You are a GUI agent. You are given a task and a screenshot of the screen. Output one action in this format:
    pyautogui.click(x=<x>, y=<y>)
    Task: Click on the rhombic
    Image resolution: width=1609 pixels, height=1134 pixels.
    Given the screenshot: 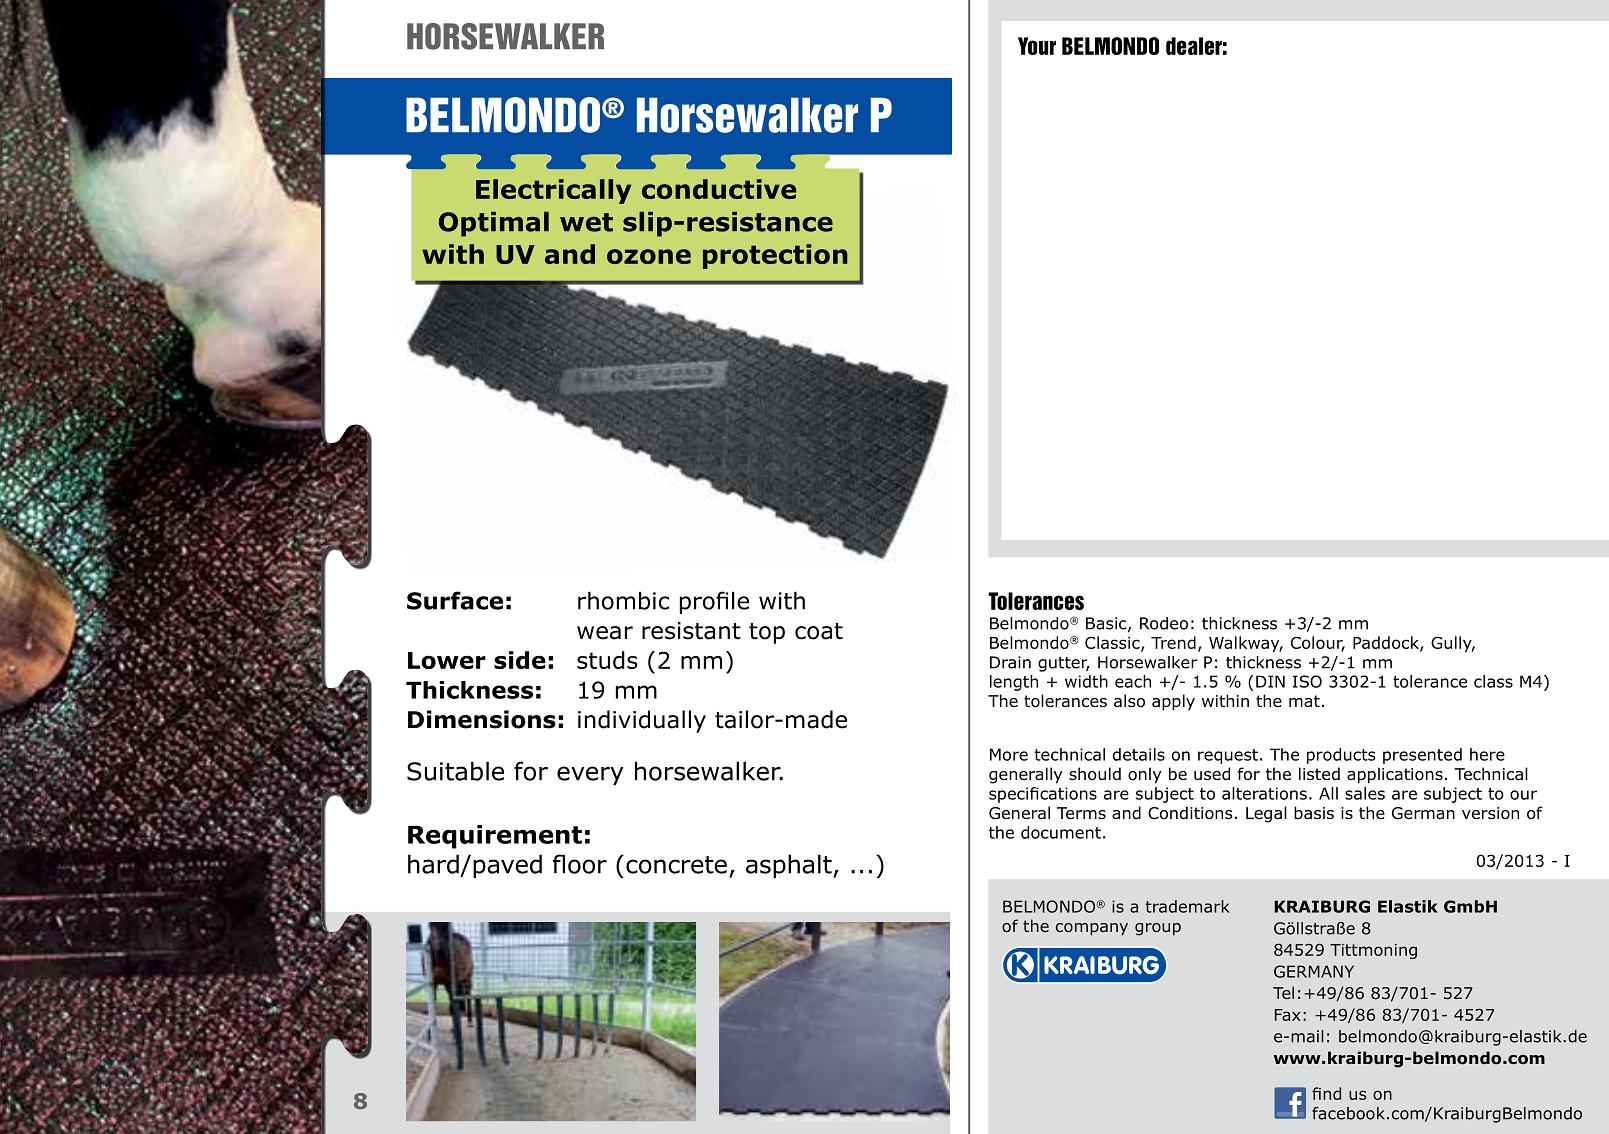 What is the action you would take?
    pyautogui.click(x=623, y=600)
